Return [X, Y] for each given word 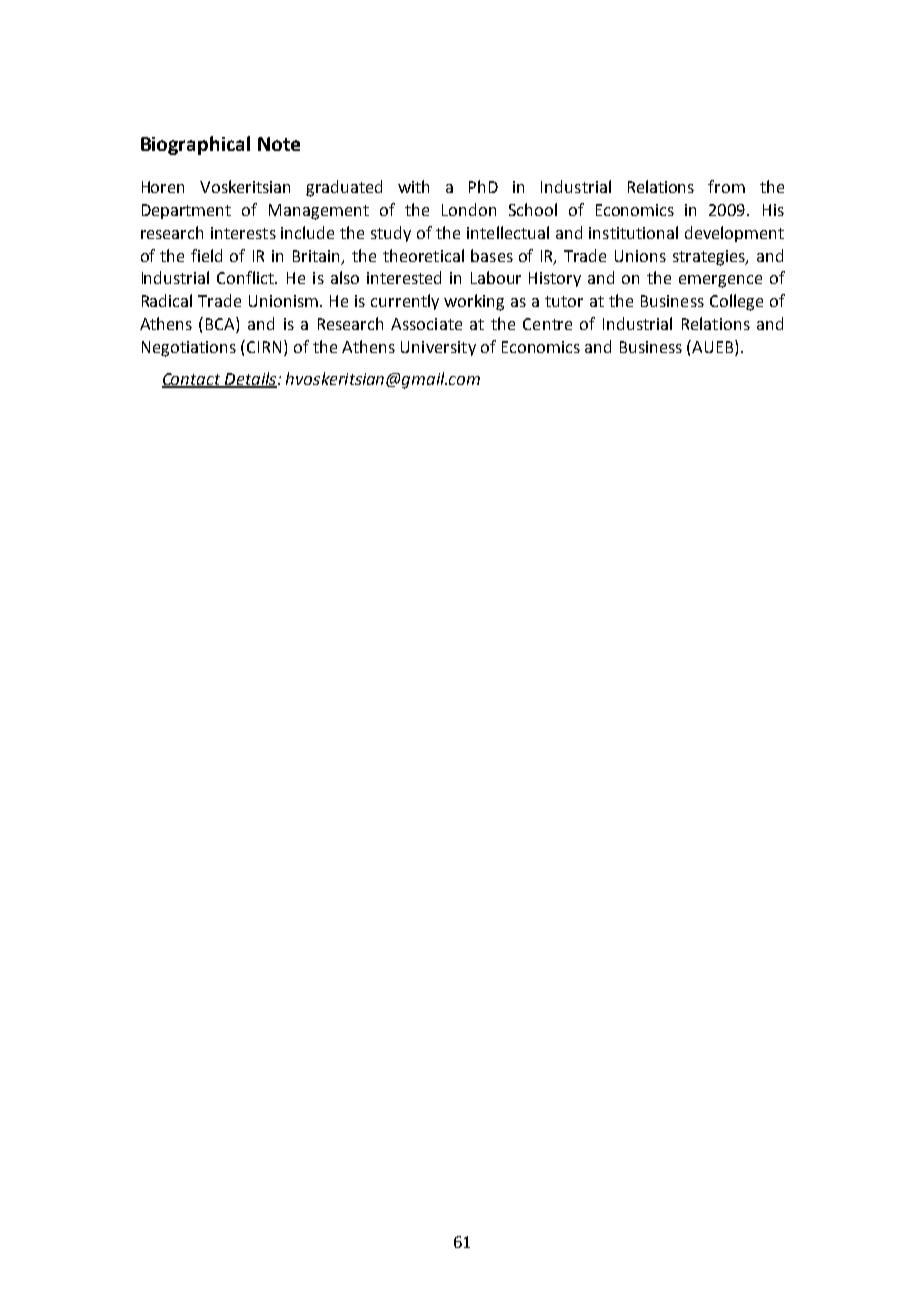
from [726, 186]
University [438, 348]
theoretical [423, 255]
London [469, 209]
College [736, 302]
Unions [640, 256]
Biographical [195, 145]
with [413, 186]
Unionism [285, 301]
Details [251, 379]
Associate [426, 324]
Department [186, 211]
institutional [633, 232]
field [206, 255]
